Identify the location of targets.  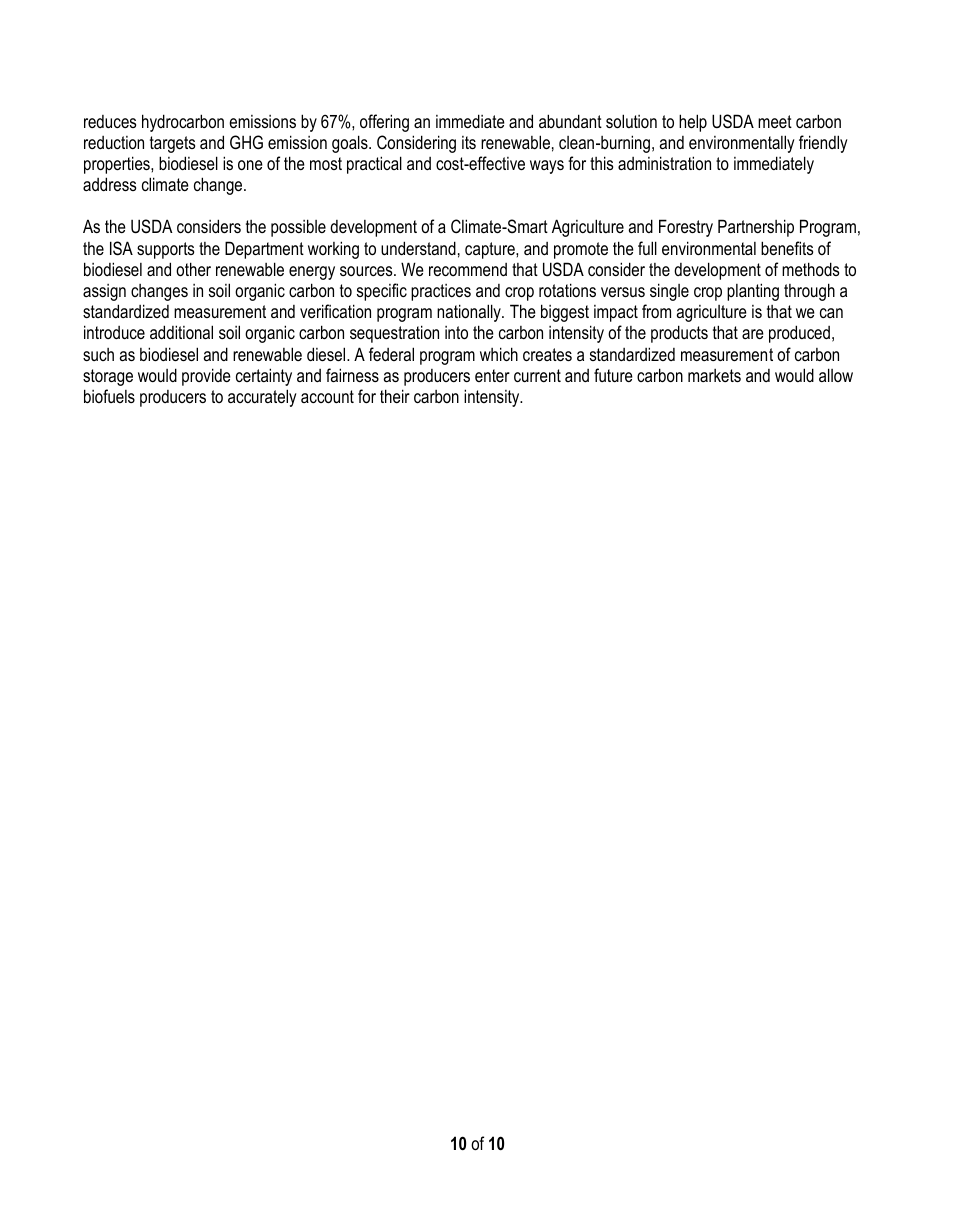
(172, 144).
